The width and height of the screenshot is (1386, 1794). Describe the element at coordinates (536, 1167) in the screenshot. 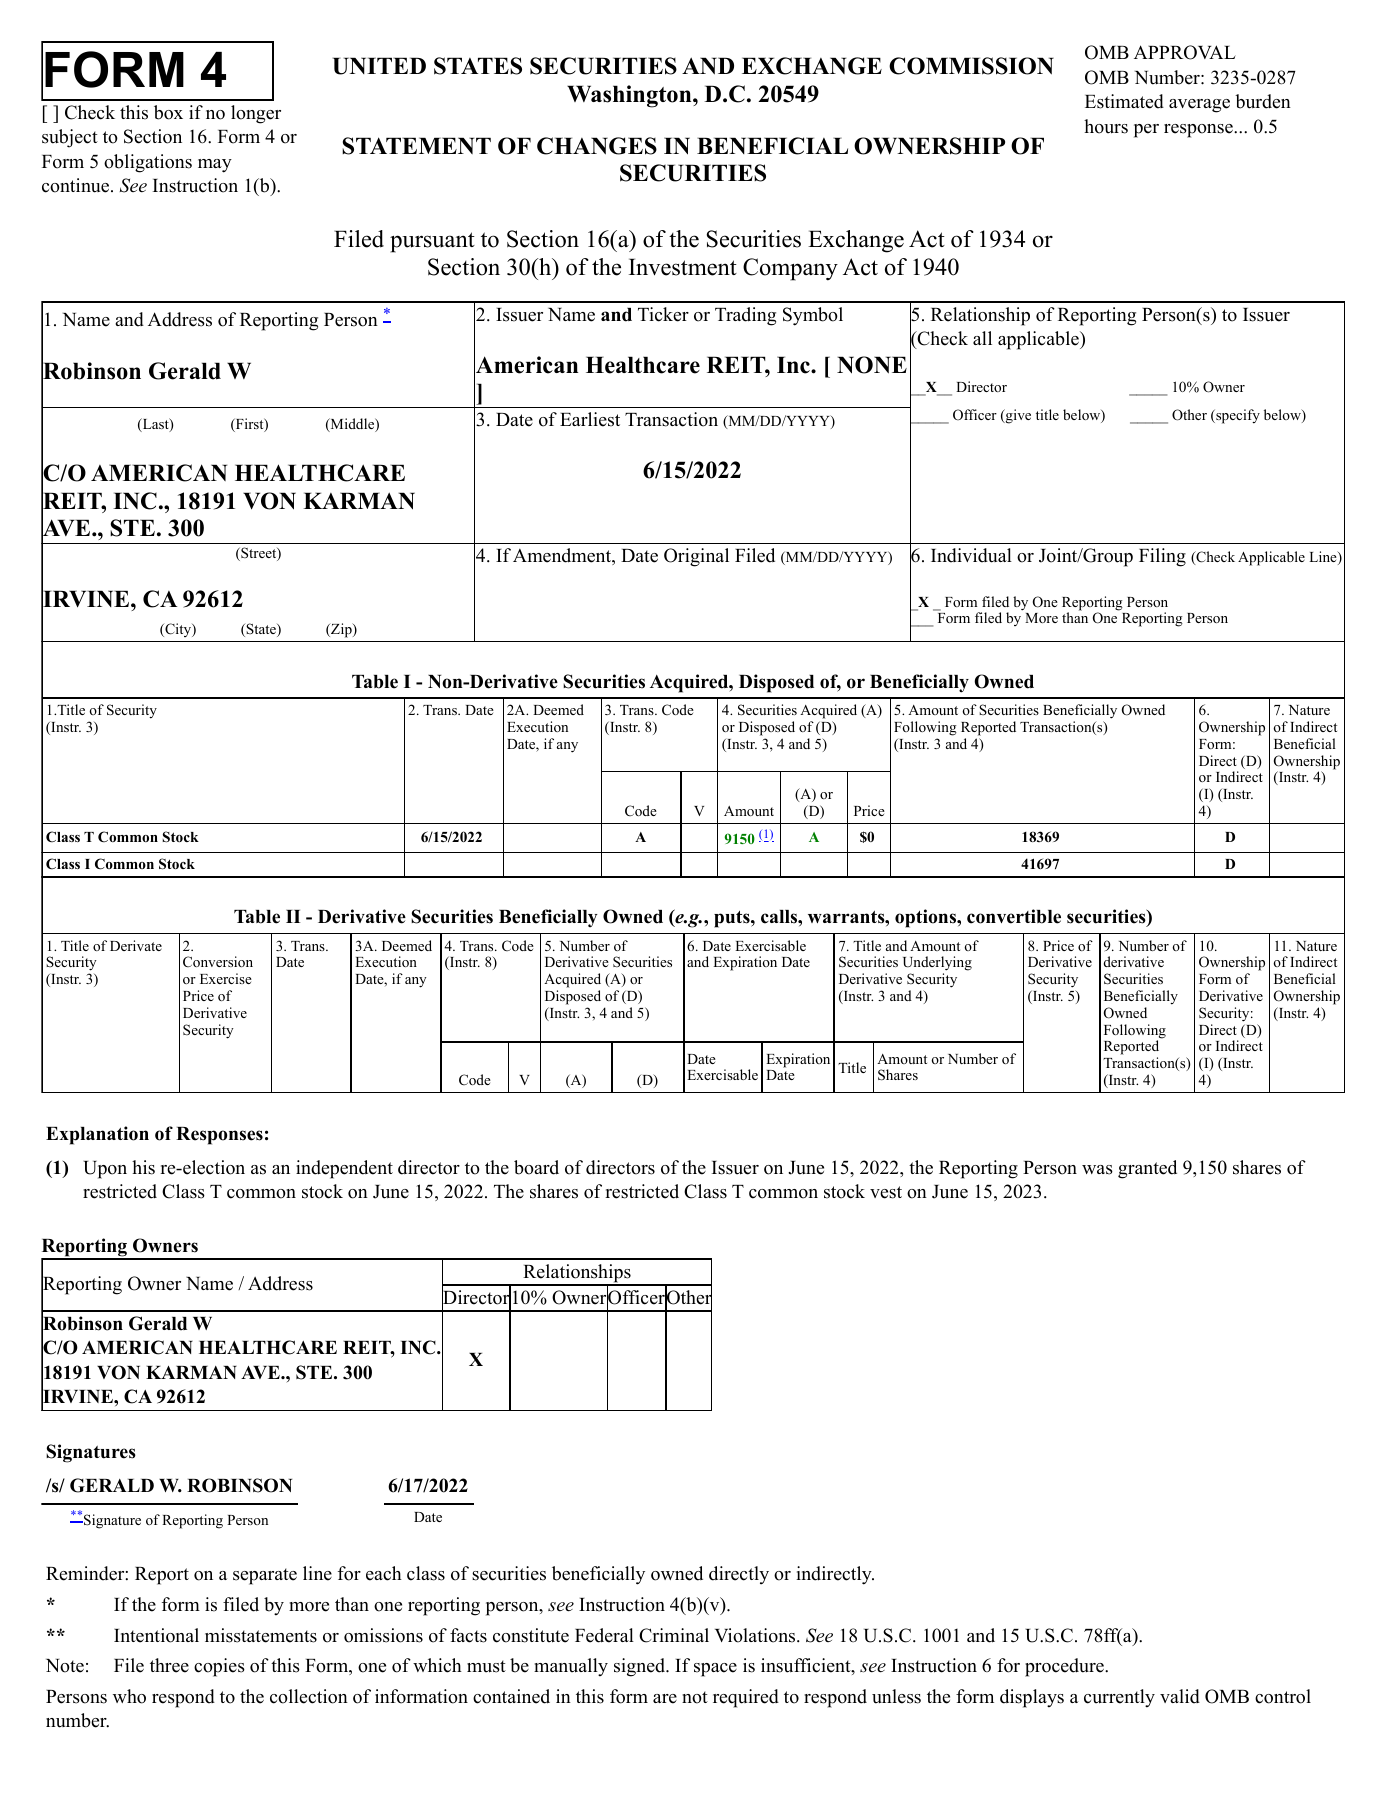

I see `board` at that location.
